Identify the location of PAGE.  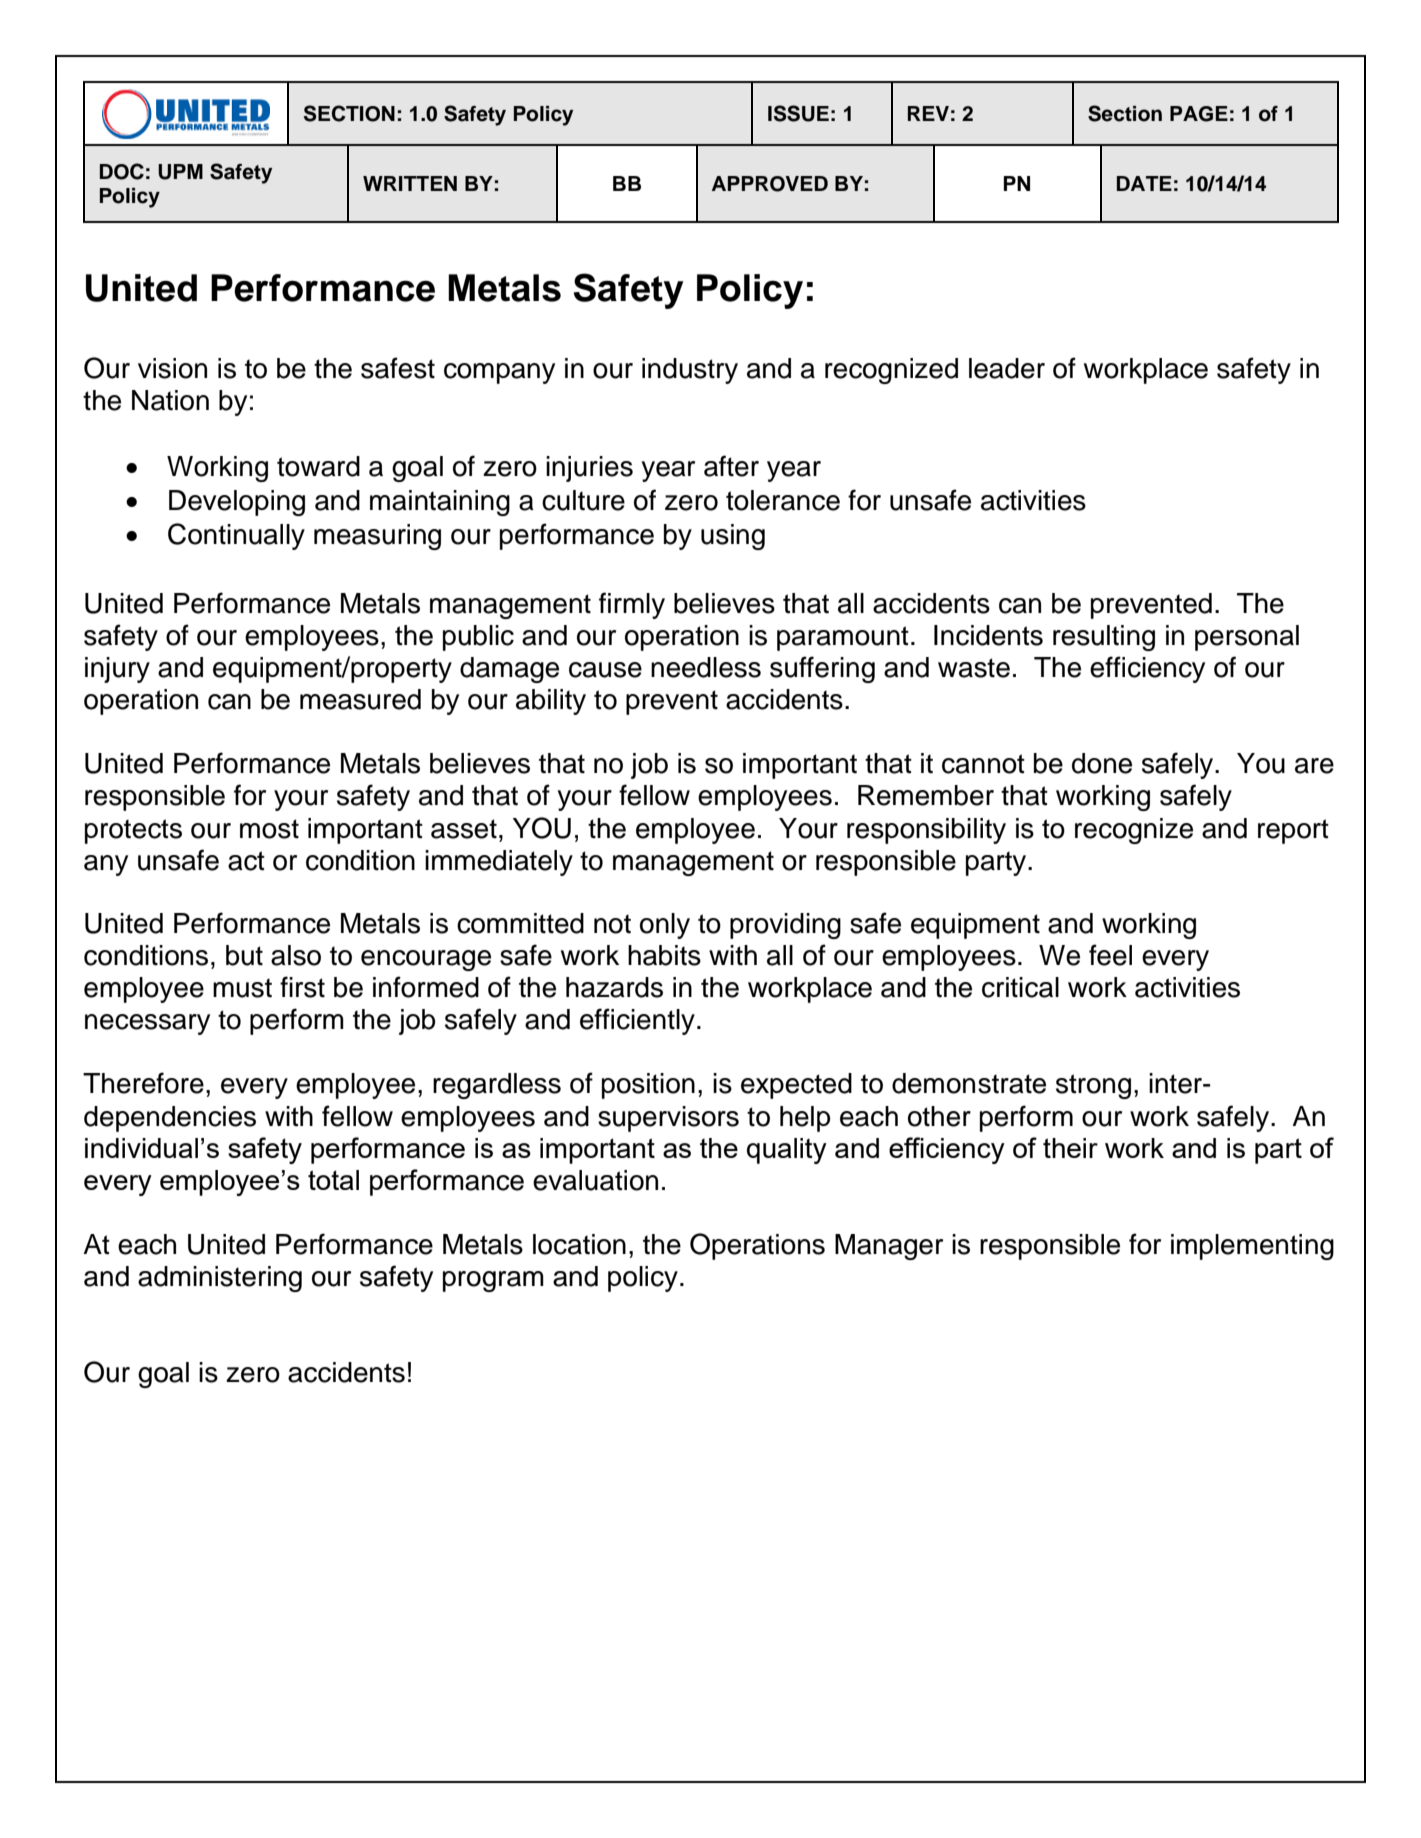
(1199, 114).
